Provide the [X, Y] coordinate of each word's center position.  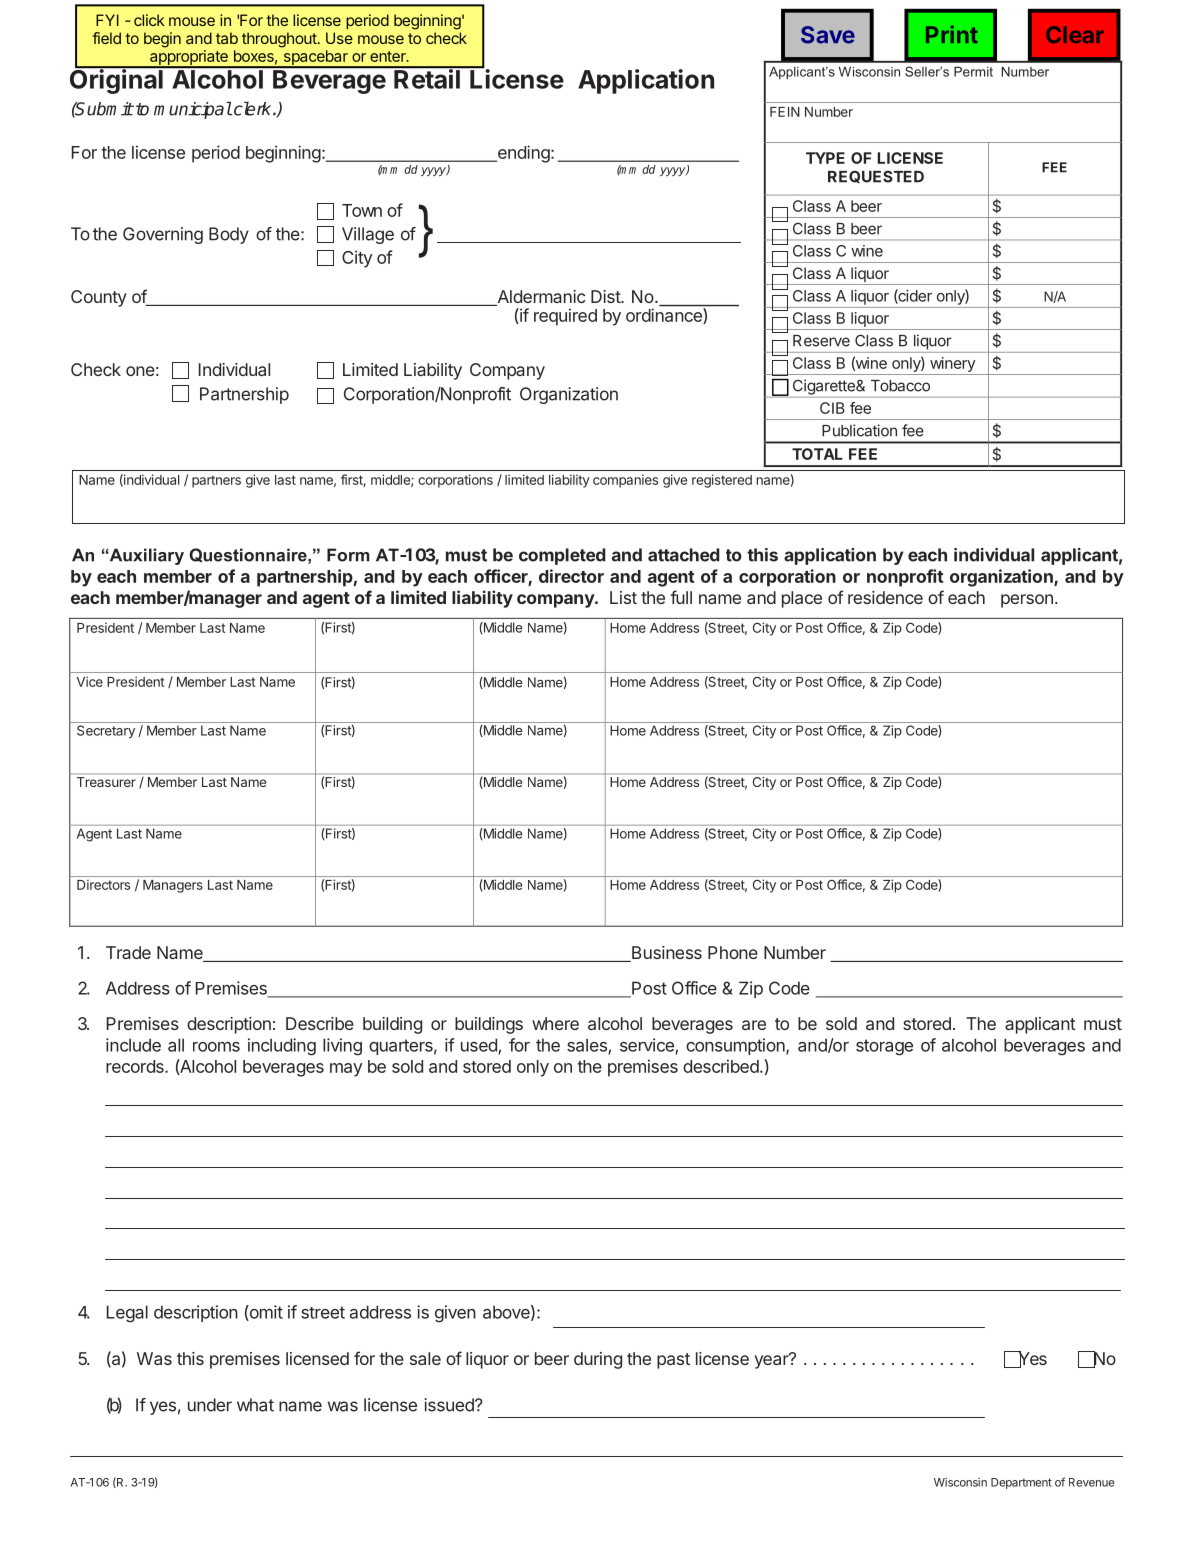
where [555, 1023]
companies [625, 481]
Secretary [106, 732]
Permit [973, 71]
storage [884, 1047]
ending [522, 154]
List [623, 597]
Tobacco [900, 386]
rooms [216, 1046]
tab [227, 38]
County [99, 298]
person [1027, 601]
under [210, 1405]
